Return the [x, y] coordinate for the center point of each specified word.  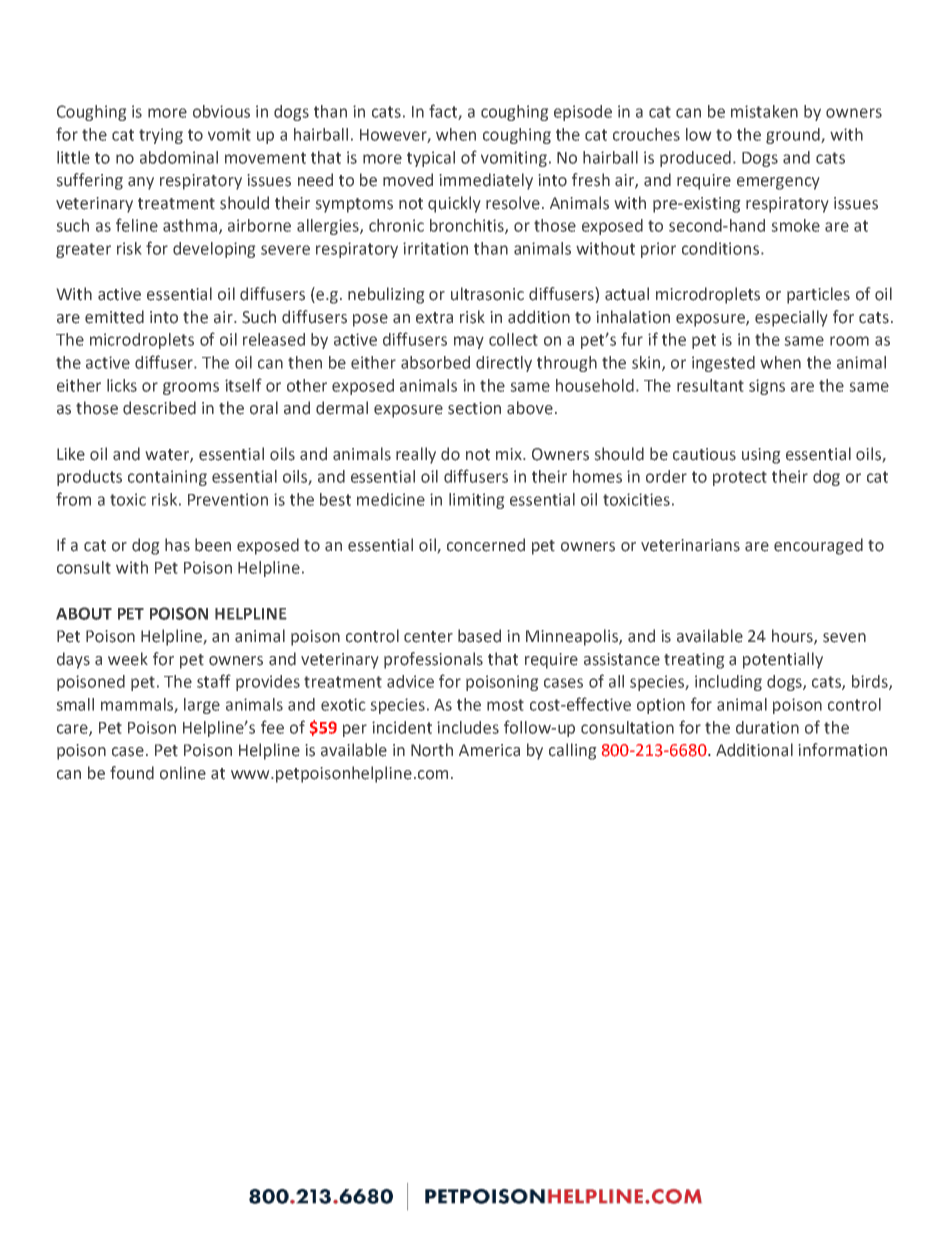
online [183, 773]
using [761, 456]
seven [844, 638]
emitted [114, 317]
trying [161, 136]
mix [510, 454]
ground [794, 136]
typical [431, 159]
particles [818, 295]
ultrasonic [487, 294]
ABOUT [84, 613]
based [479, 636]
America [489, 750]
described [159, 408]
